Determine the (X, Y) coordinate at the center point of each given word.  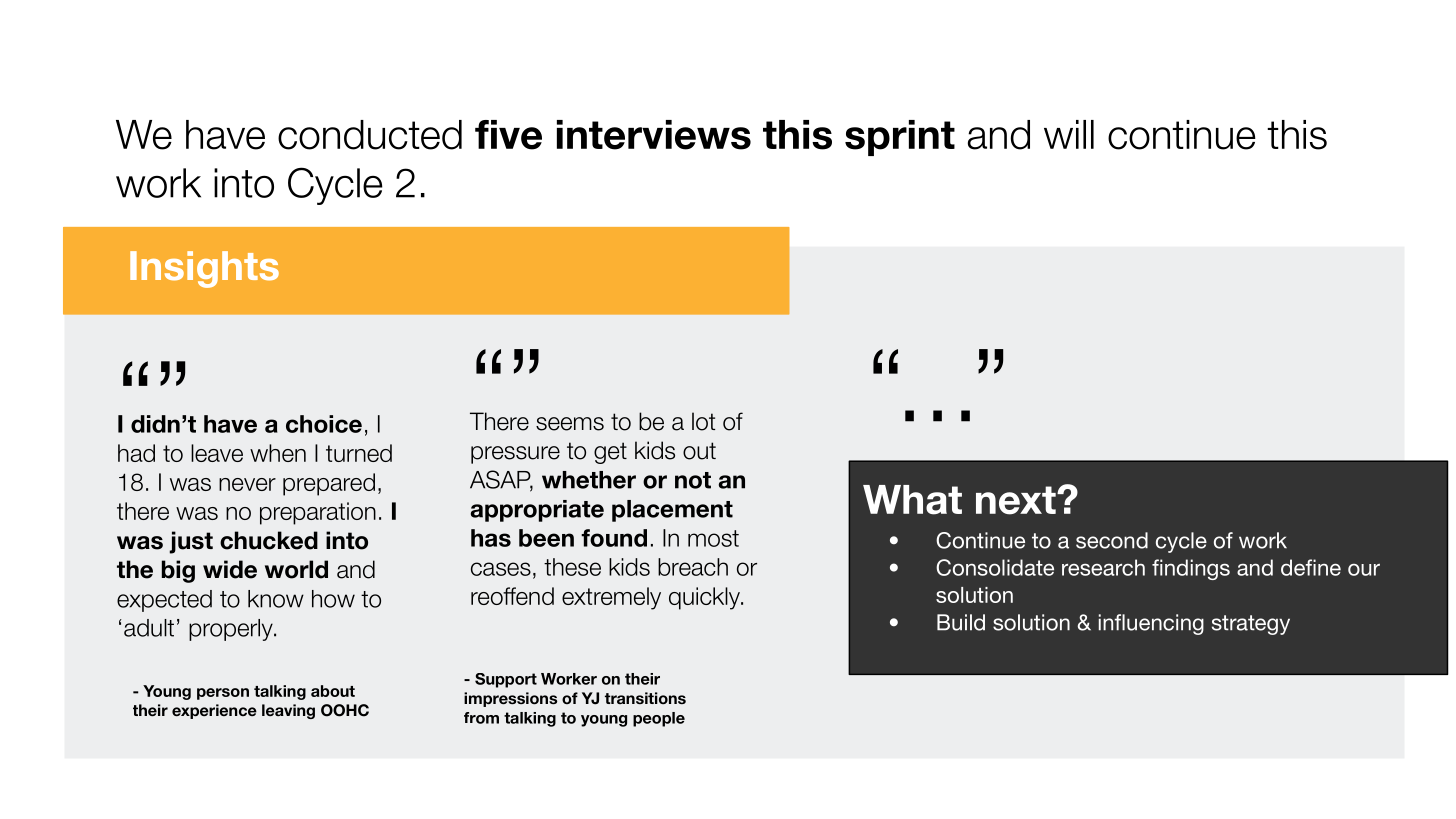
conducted (370, 135)
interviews (654, 135)
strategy (1251, 625)
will (1069, 134)
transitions (645, 698)
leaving (288, 711)
